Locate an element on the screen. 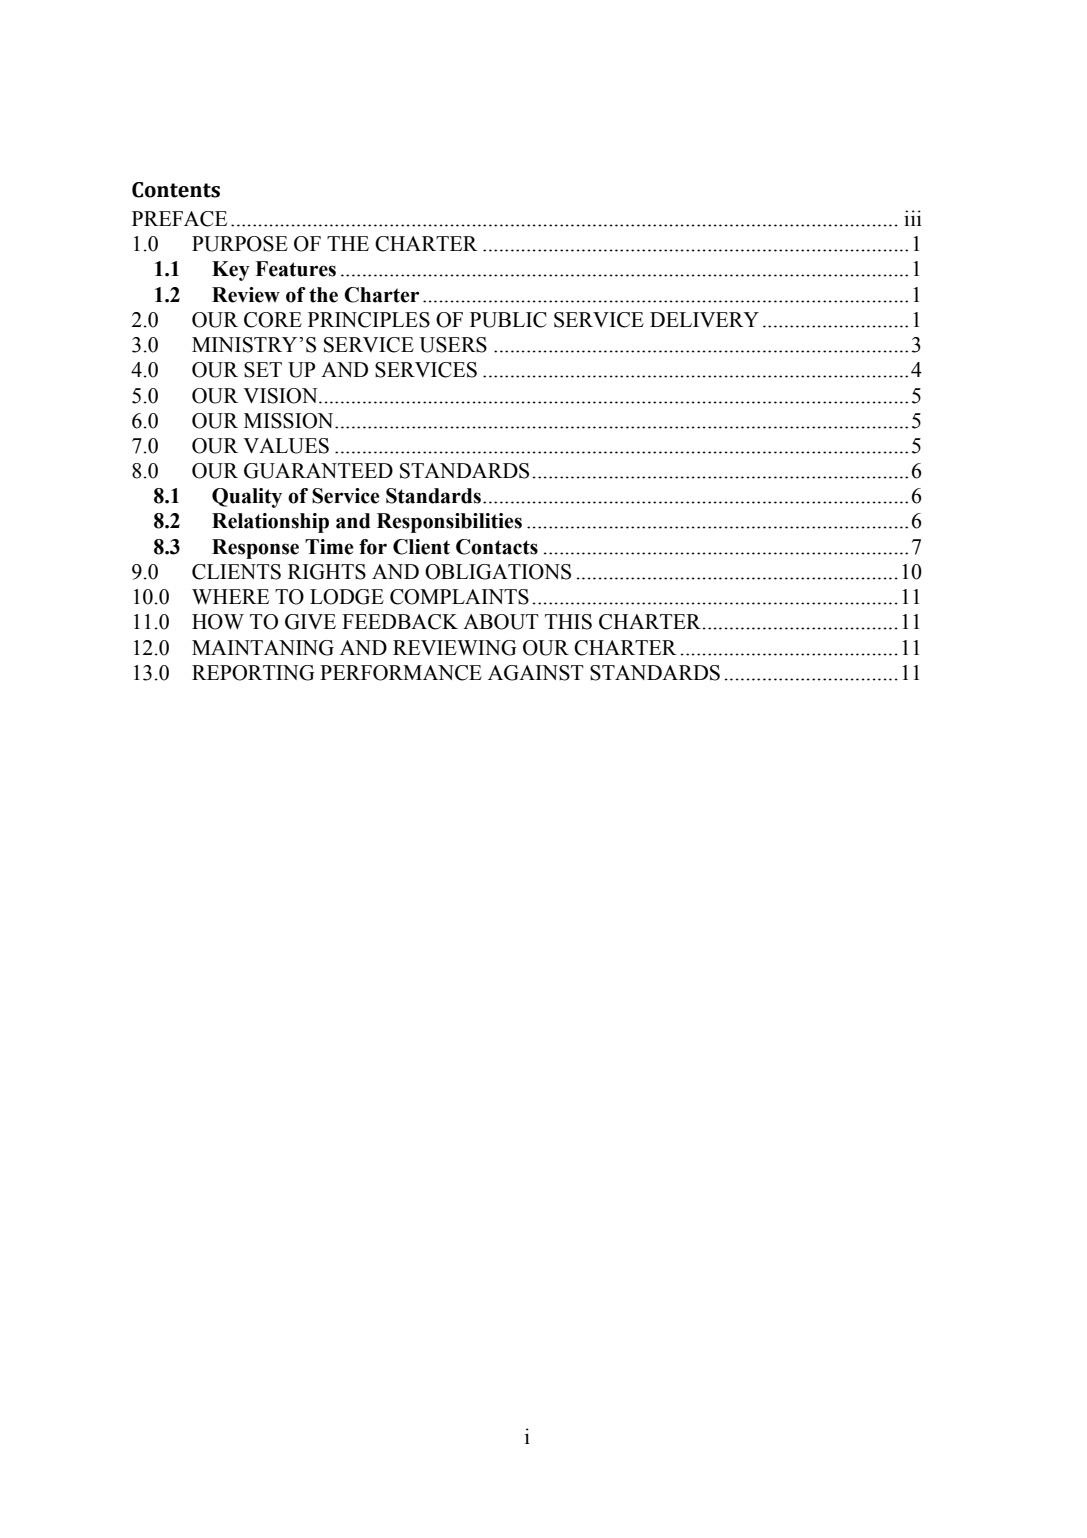 The width and height of the screenshot is (1087, 1538). VALUES is located at coordinates (286, 446).
